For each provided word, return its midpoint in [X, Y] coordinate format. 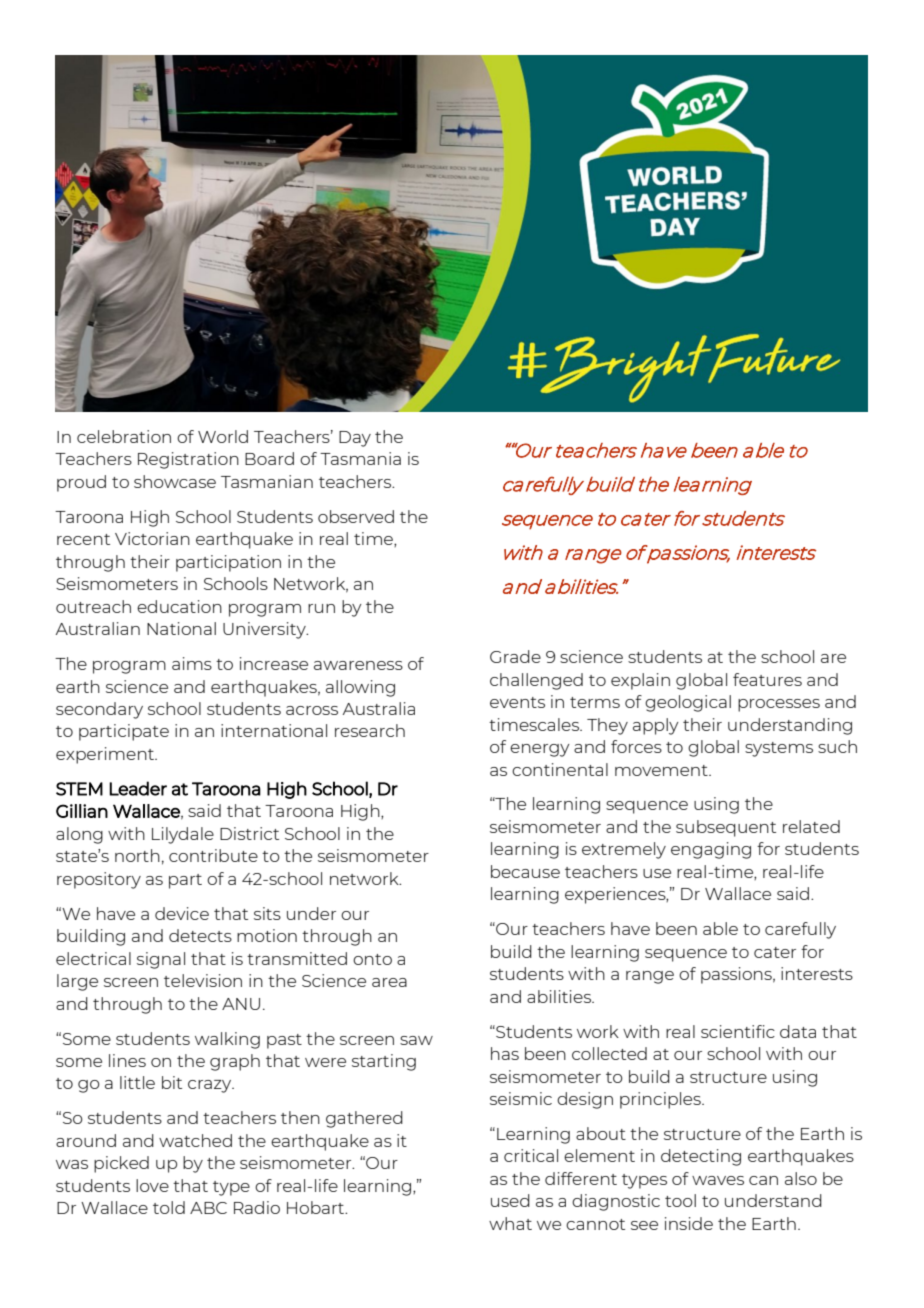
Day [355, 439]
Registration [188, 460]
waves [718, 1180]
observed [356, 516]
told [169, 1207]
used [510, 1200]
